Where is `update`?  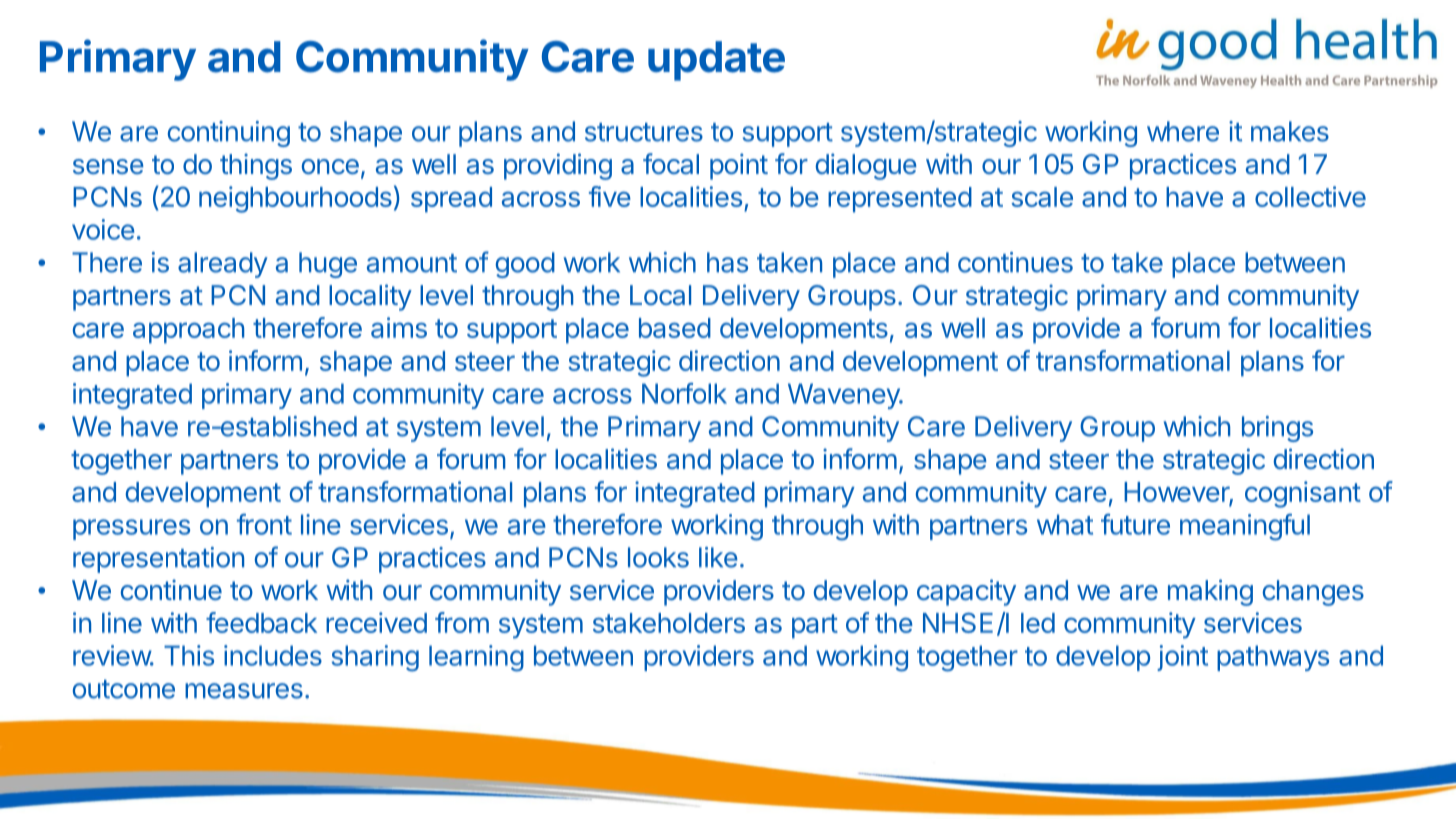 update is located at coordinates (716, 61).
